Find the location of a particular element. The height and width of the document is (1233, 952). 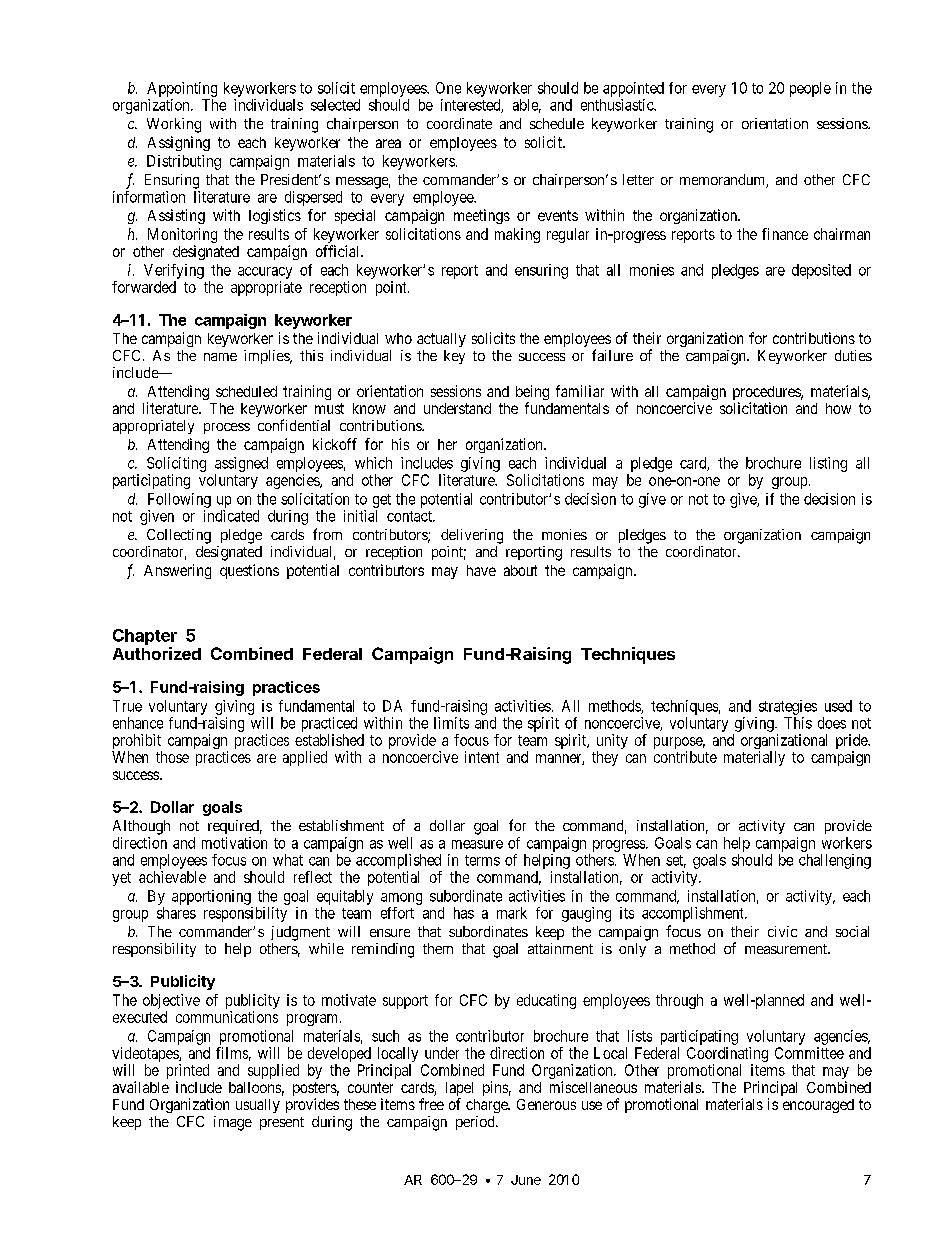

period is located at coordinates (476, 1123).
